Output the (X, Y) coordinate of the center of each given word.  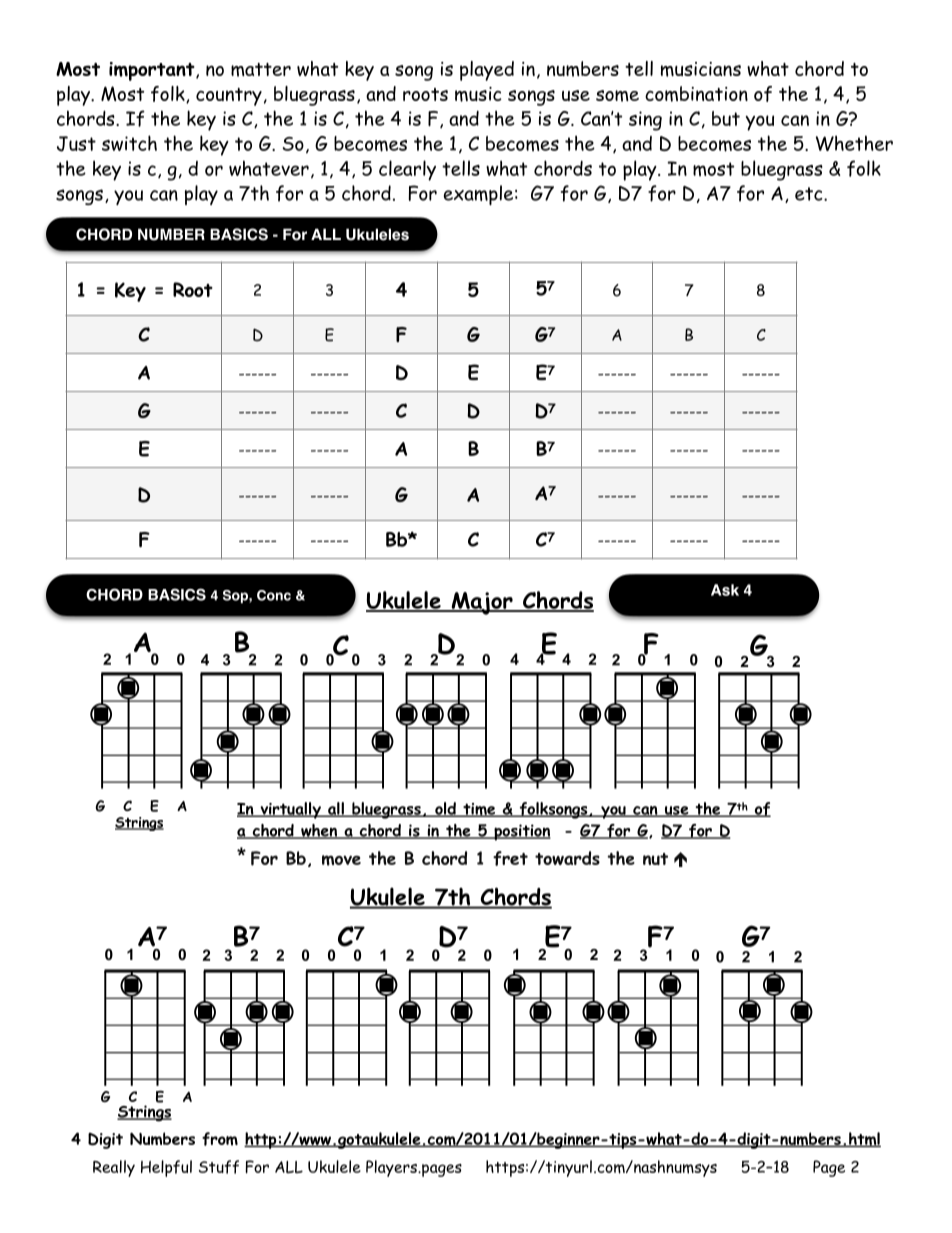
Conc (274, 595)
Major (482, 603)
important (153, 71)
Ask (725, 590)
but (726, 118)
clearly (407, 170)
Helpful (166, 1168)
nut (655, 859)
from (220, 1139)
